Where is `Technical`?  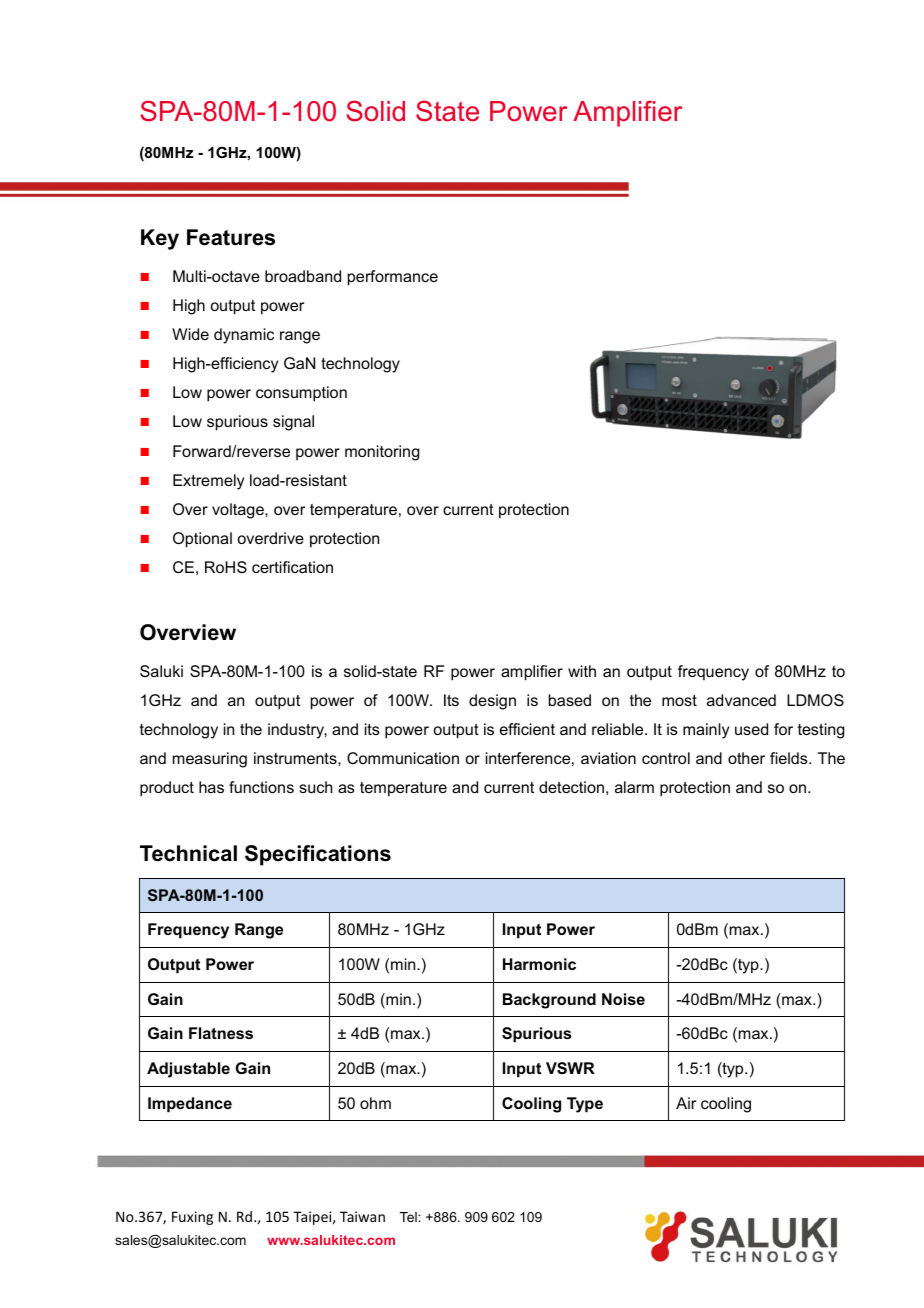
Technical is located at coordinates (188, 853).
